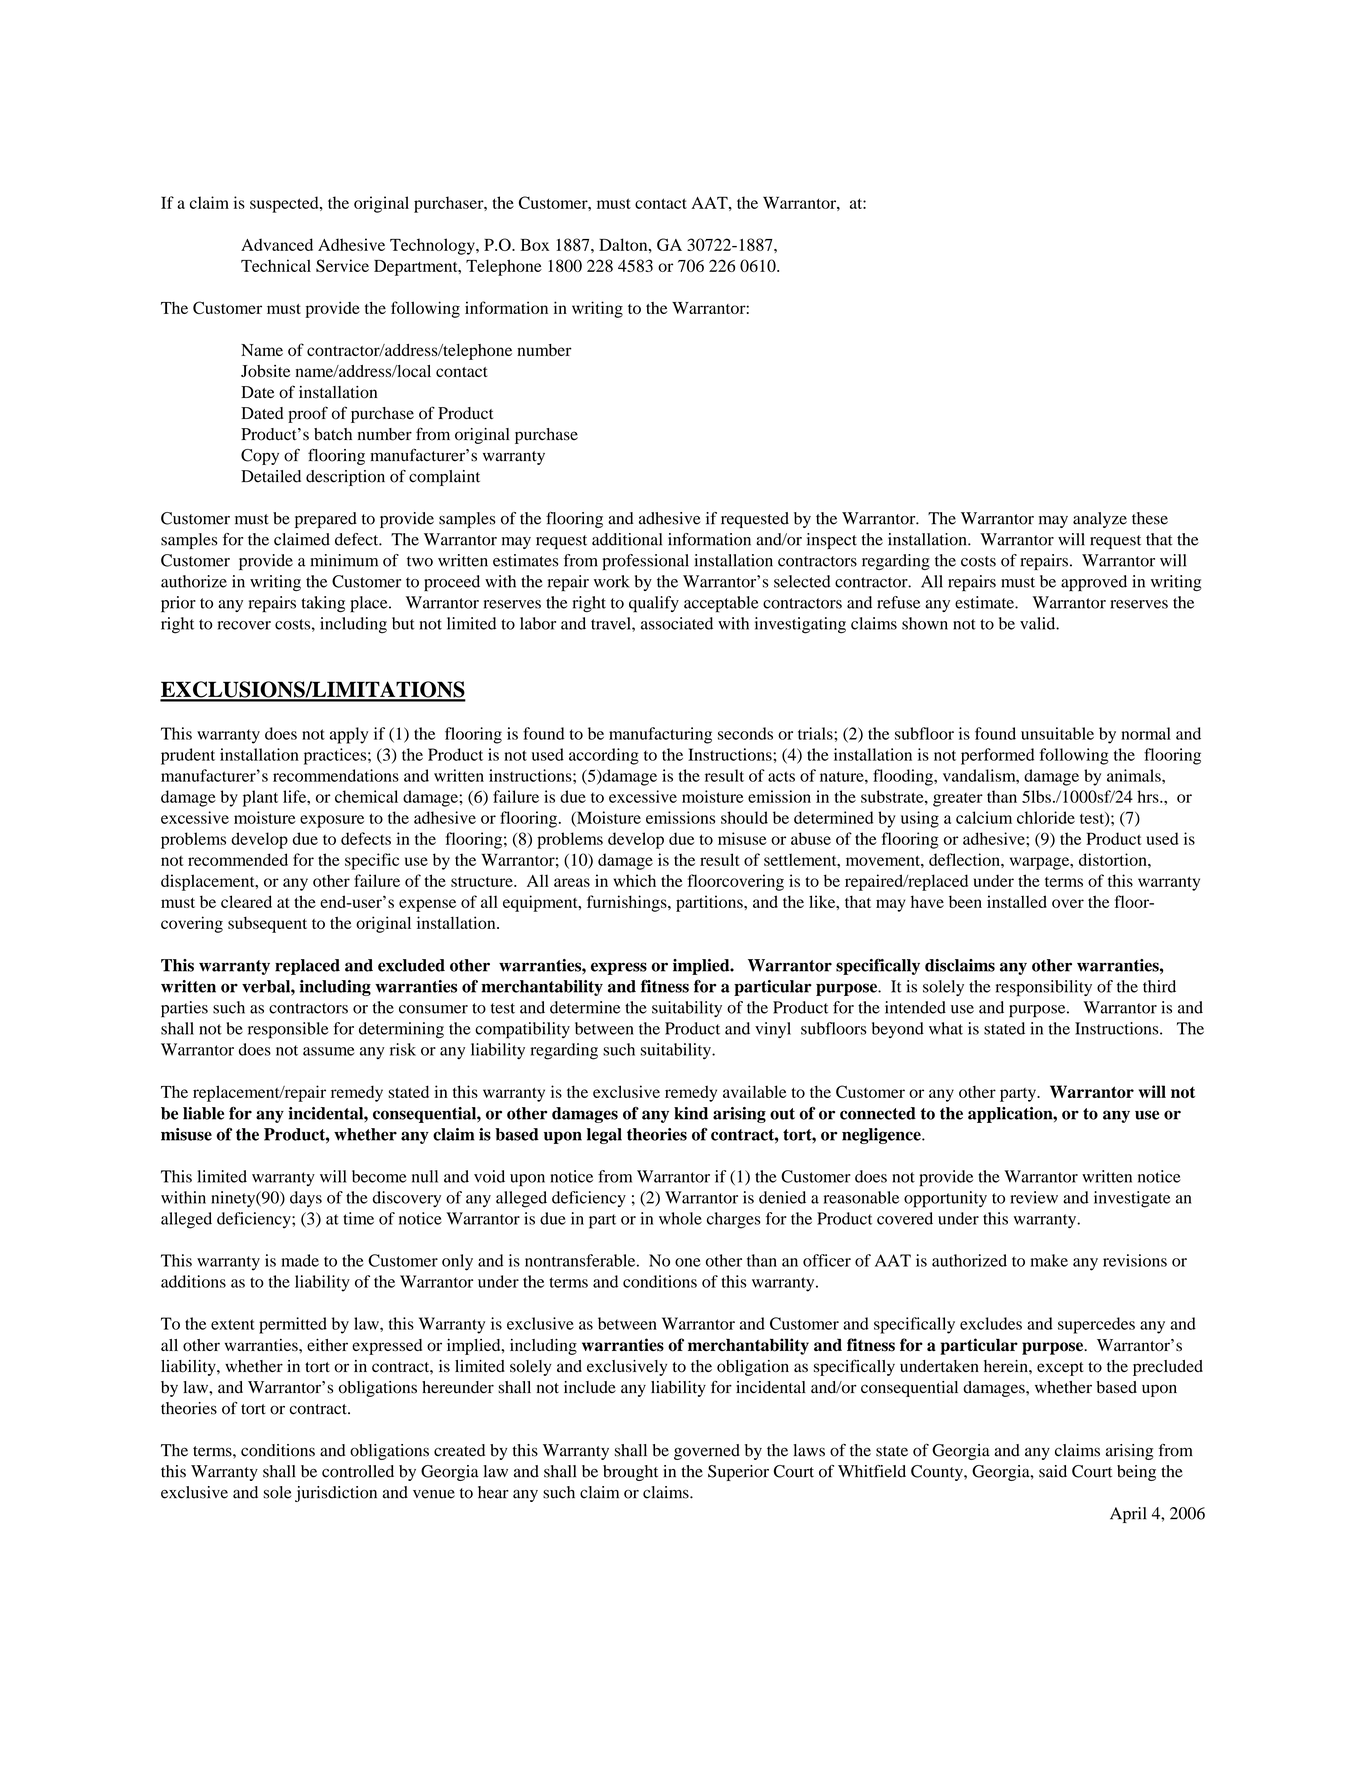 Image resolution: width=1366 pixels, height=1768 pixels. I want to click on apply, so click(349, 735).
